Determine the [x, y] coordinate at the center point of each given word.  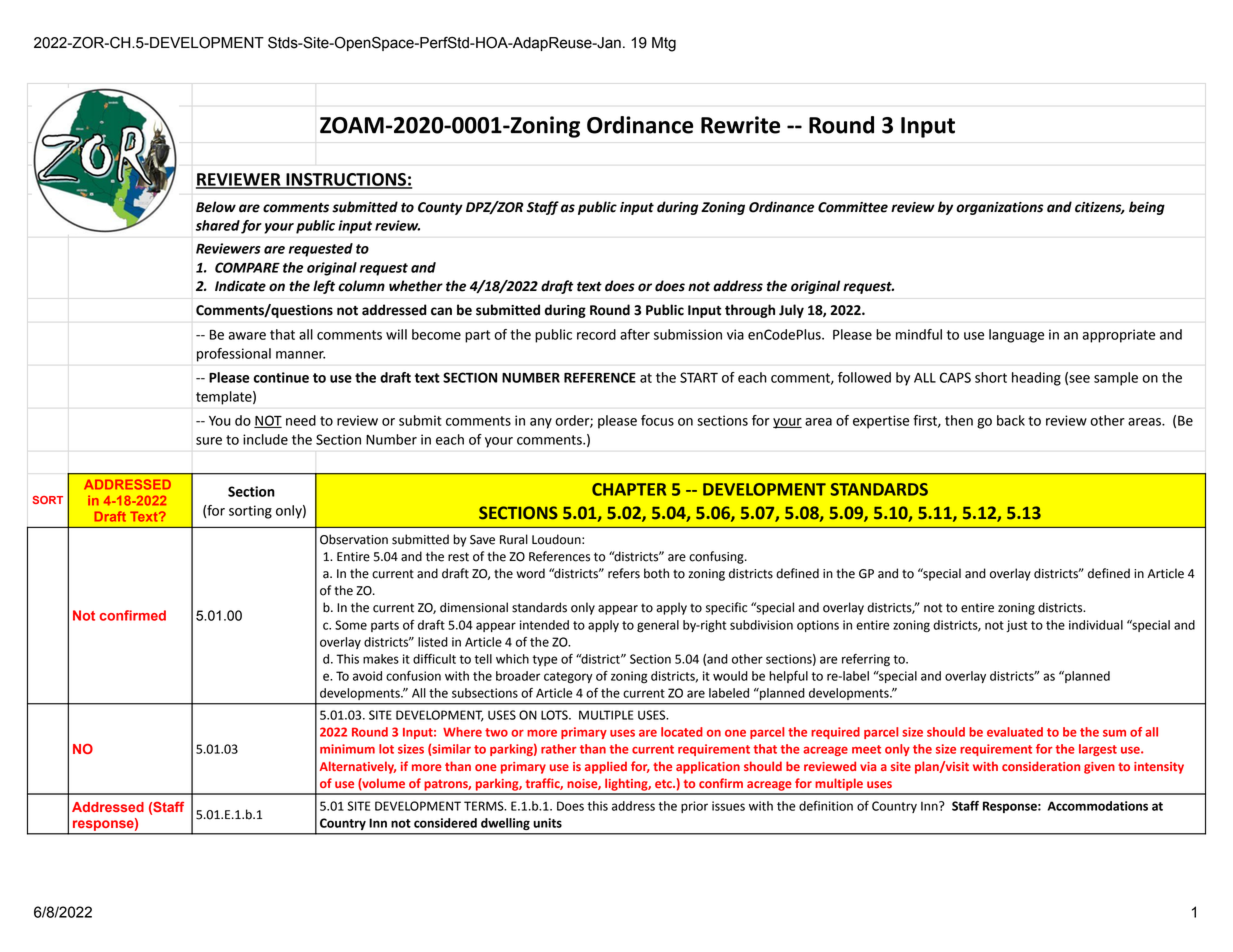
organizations [999, 208]
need [301, 420]
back [1011, 420]
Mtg [664, 44]
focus [657, 420]
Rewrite [740, 125]
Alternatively [358, 767]
